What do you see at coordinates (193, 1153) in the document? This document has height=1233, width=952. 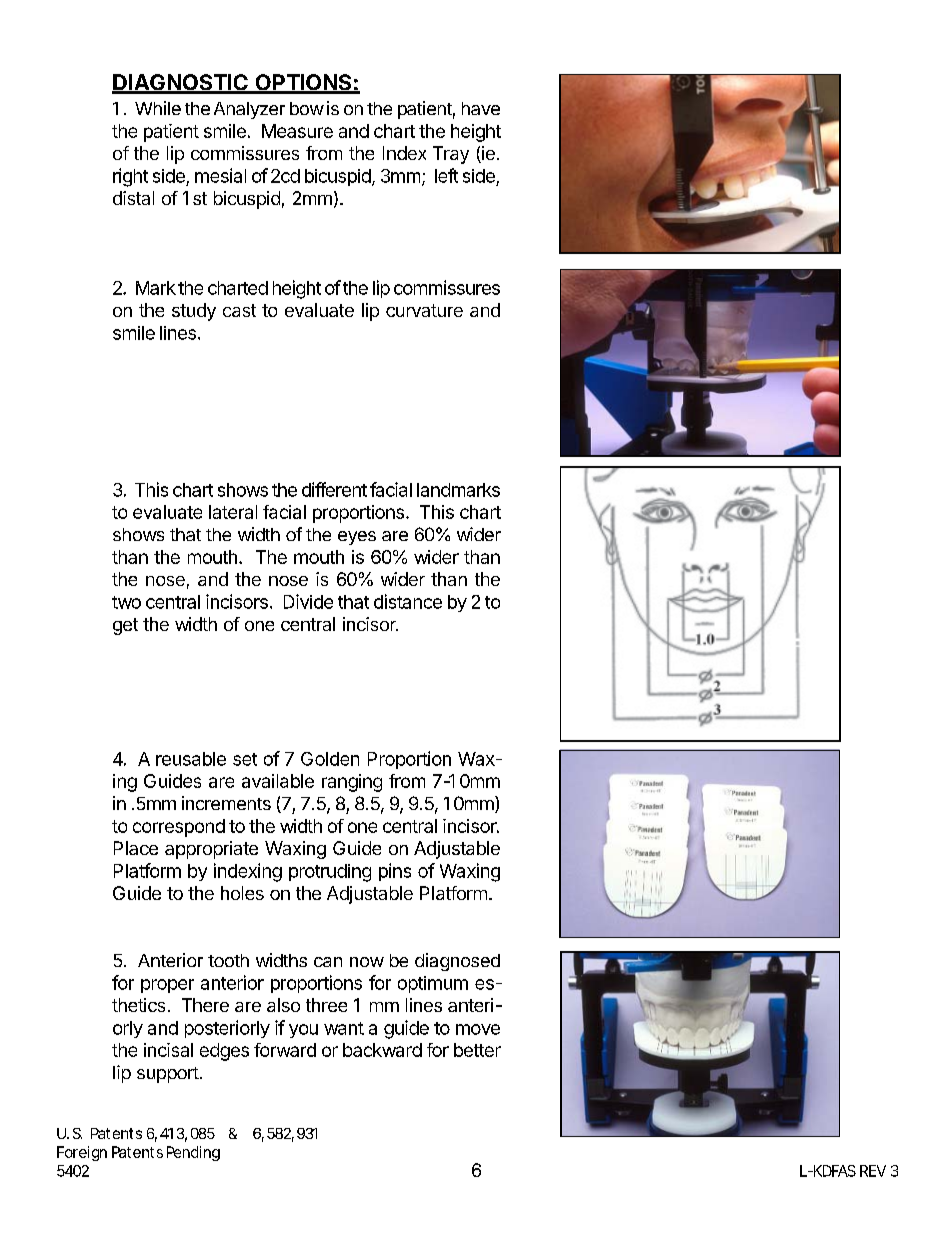 I see `Pending` at bounding box center [193, 1153].
